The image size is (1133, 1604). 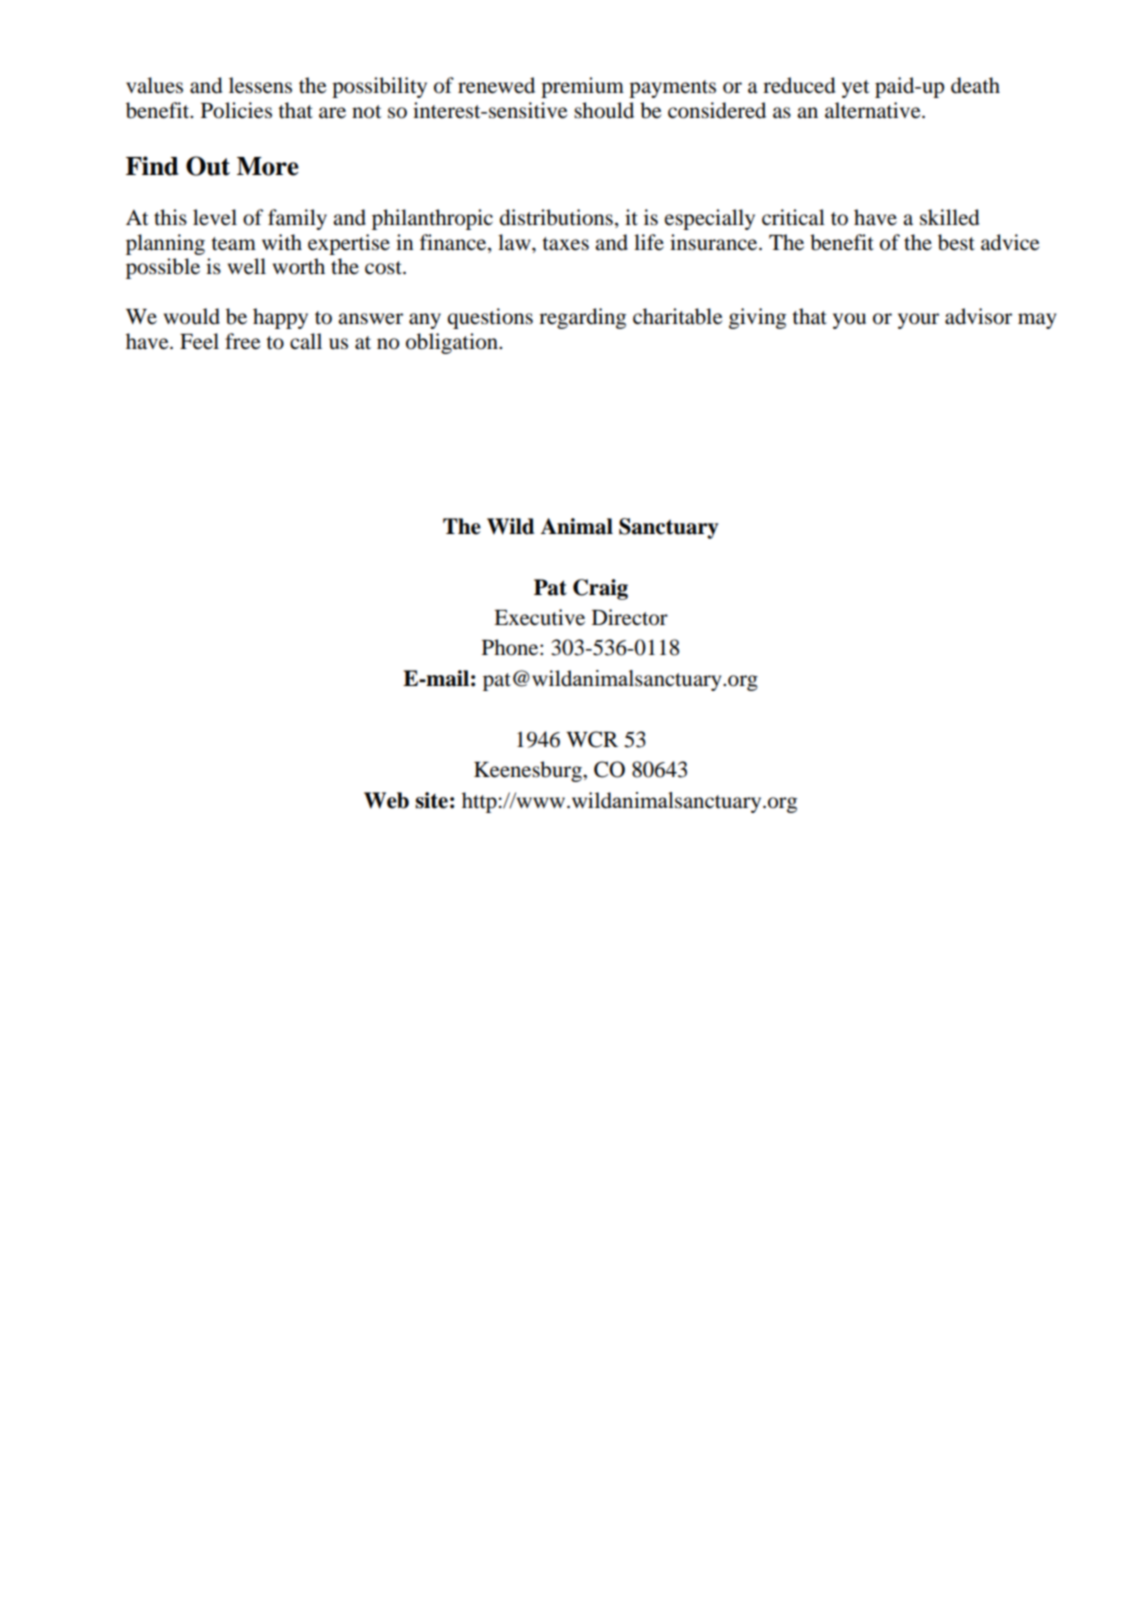 I want to click on alternative, so click(x=874, y=110).
